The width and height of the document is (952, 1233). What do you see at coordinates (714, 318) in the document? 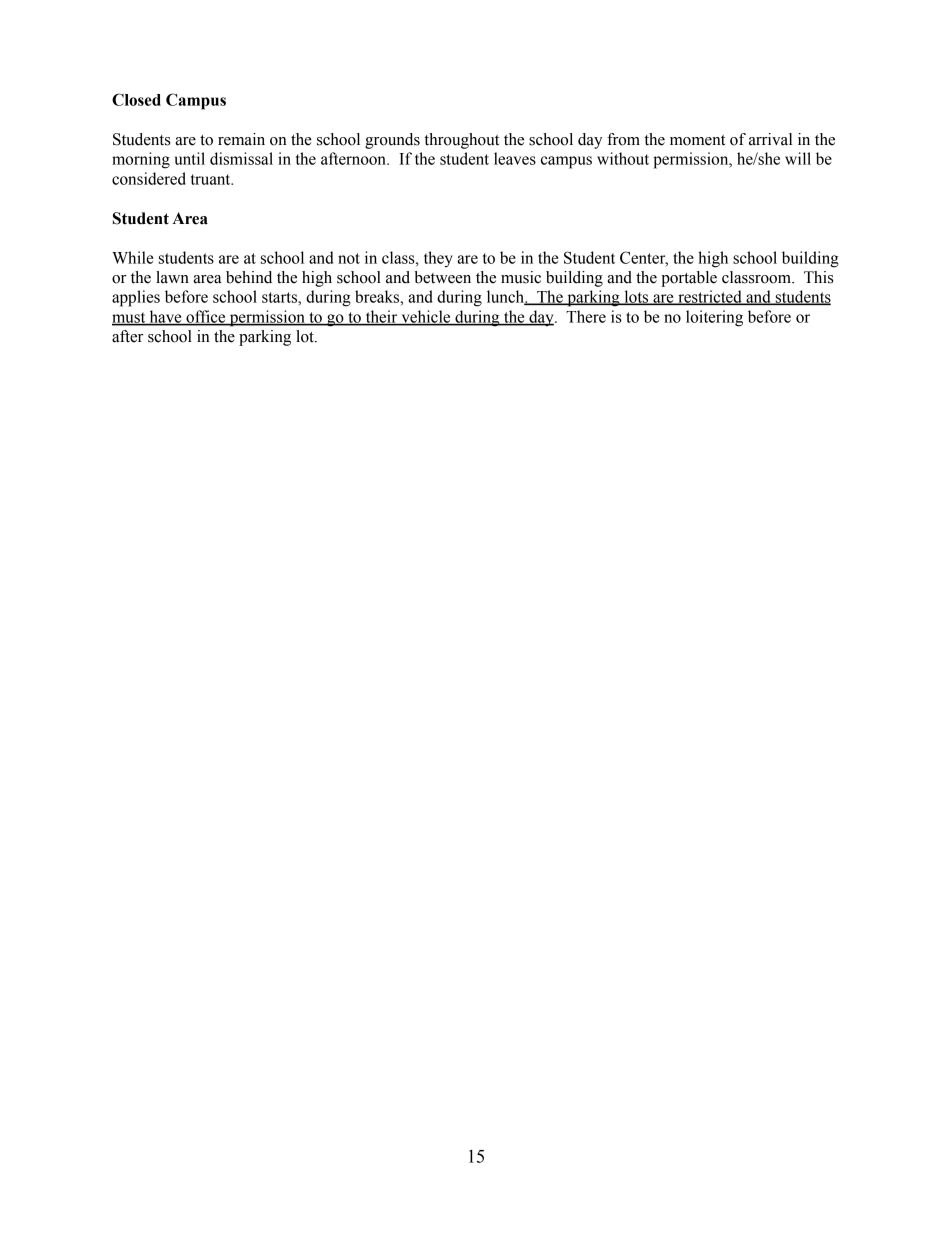
I see `loitering` at bounding box center [714, 318].
